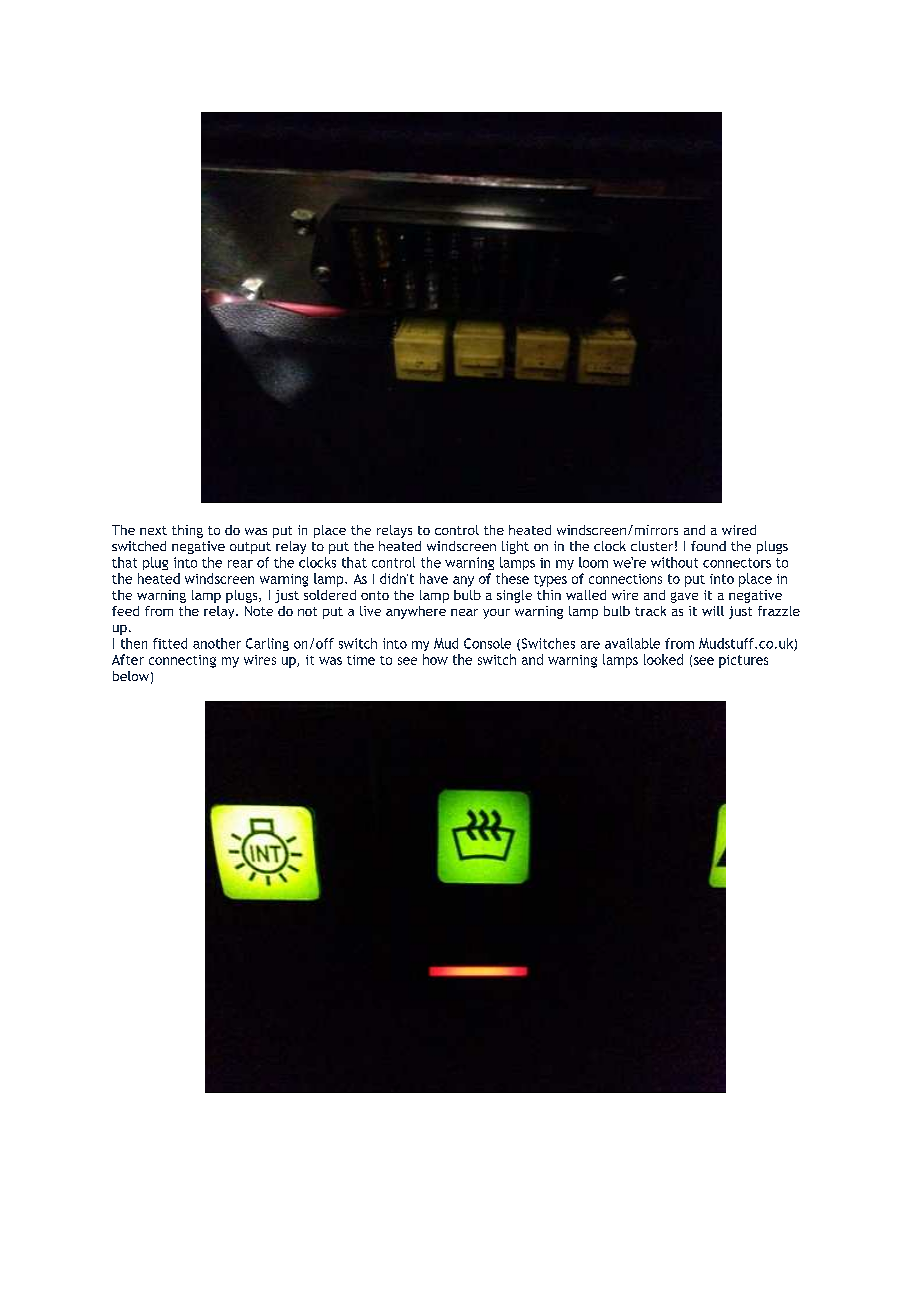 This page has width=924, height=1308. I want to click on near, so click(464, 612).
